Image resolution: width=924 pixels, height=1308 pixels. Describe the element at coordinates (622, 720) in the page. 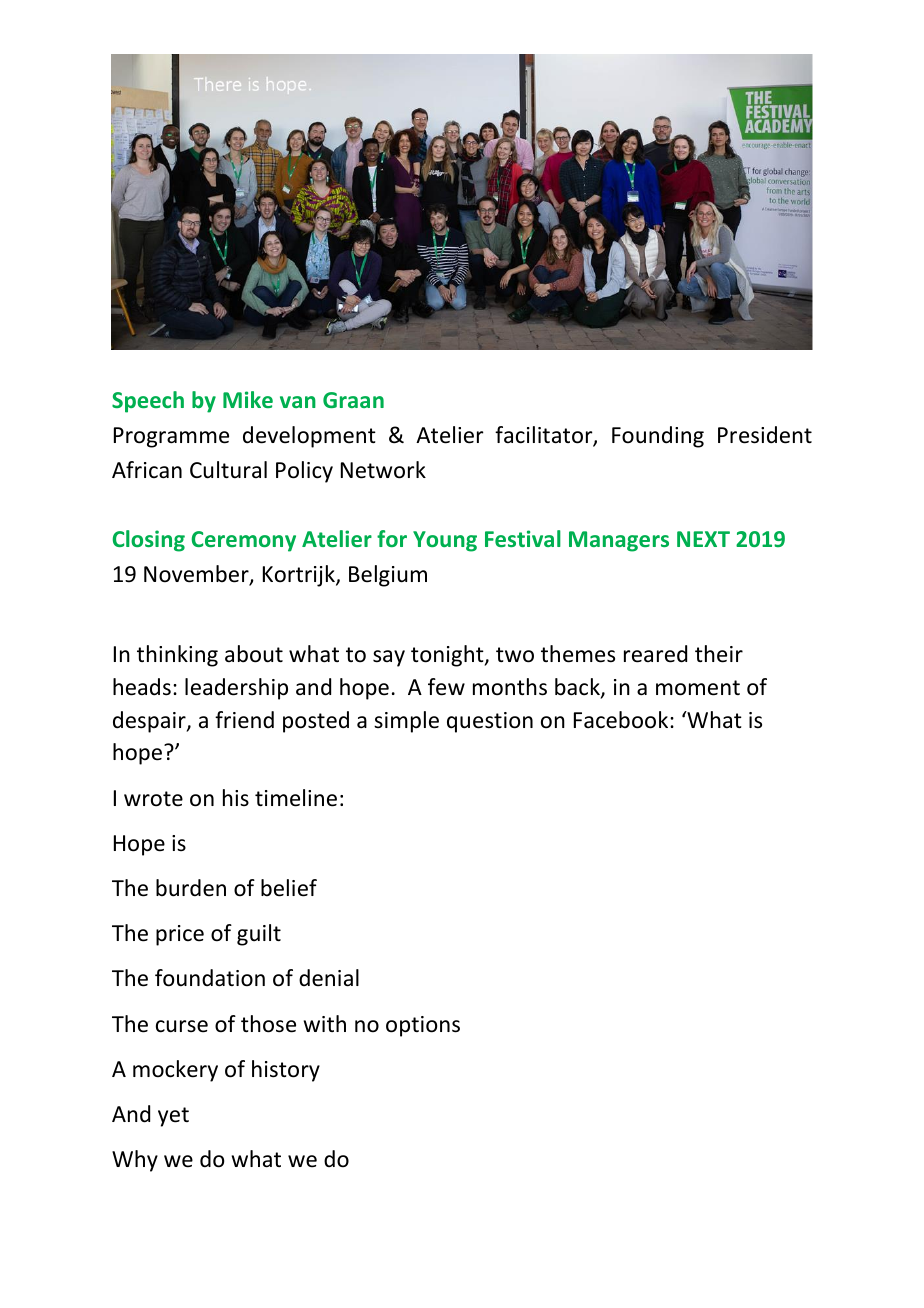

I see `Facebook` at that location.
